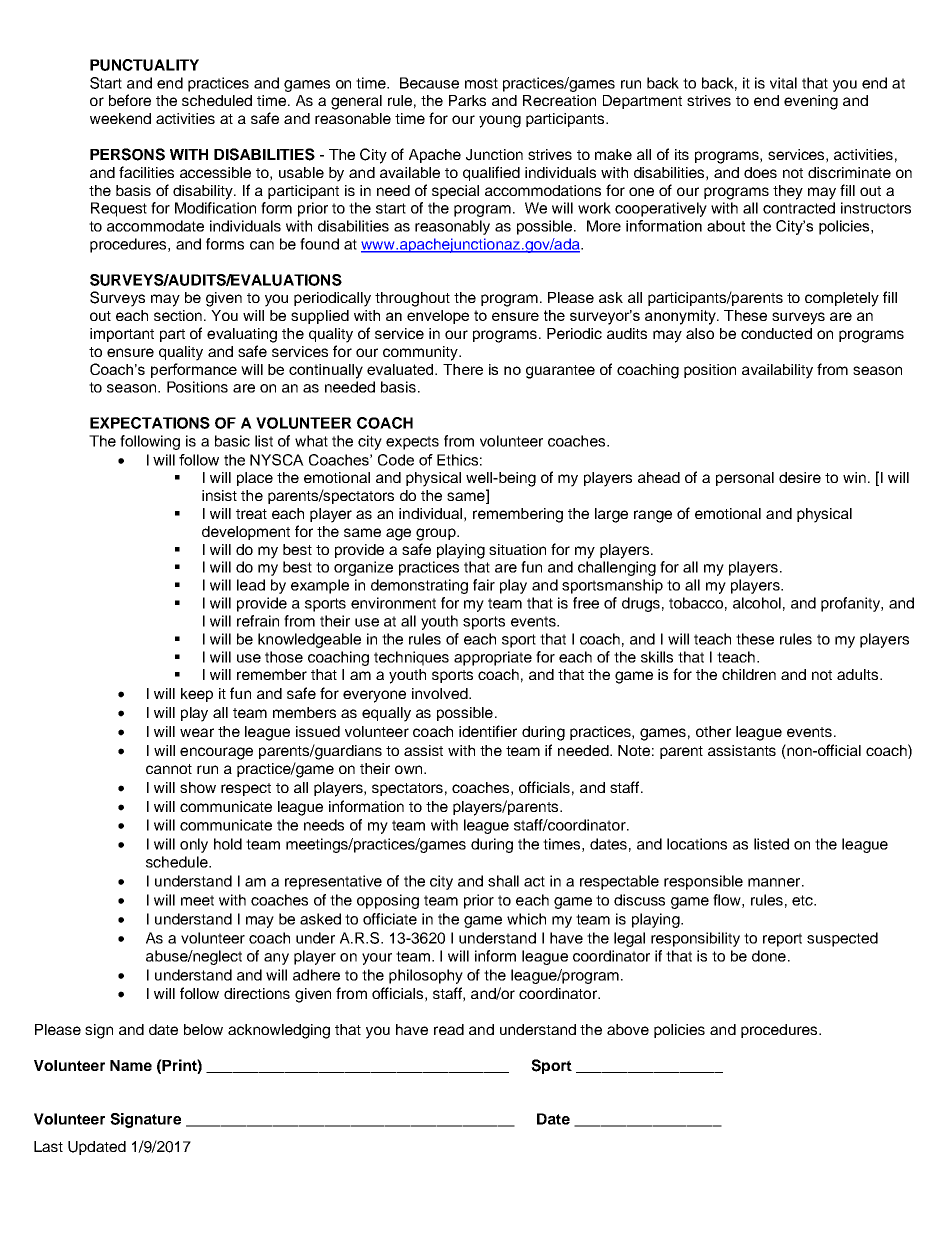 The image size is (952, 1233). What do you see at coordinates (503, 881) in the screenshot?
I see `shall` at bounding box center [503, 881].
